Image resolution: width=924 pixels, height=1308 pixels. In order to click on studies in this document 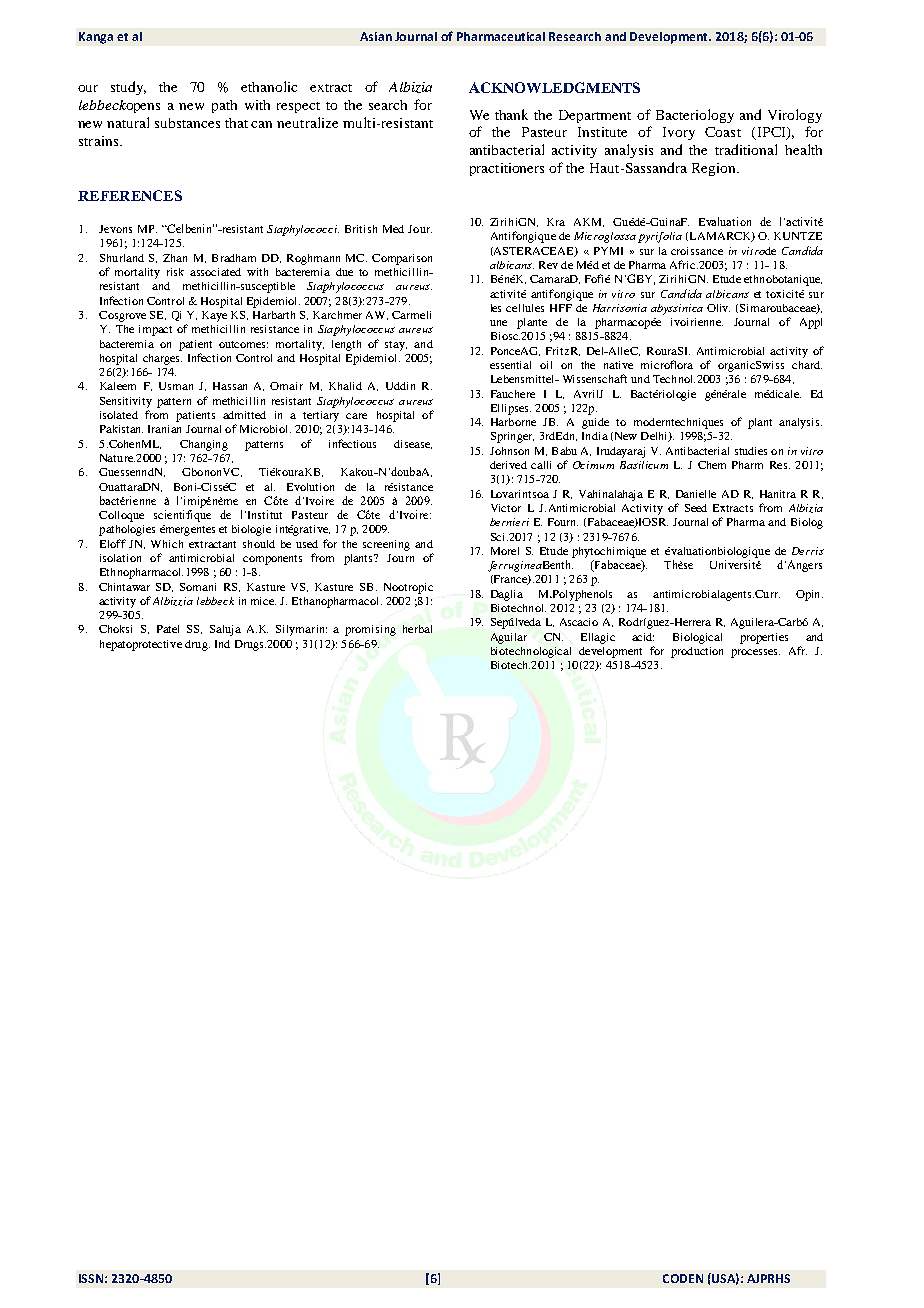, I will do `click(751, 451)`.
